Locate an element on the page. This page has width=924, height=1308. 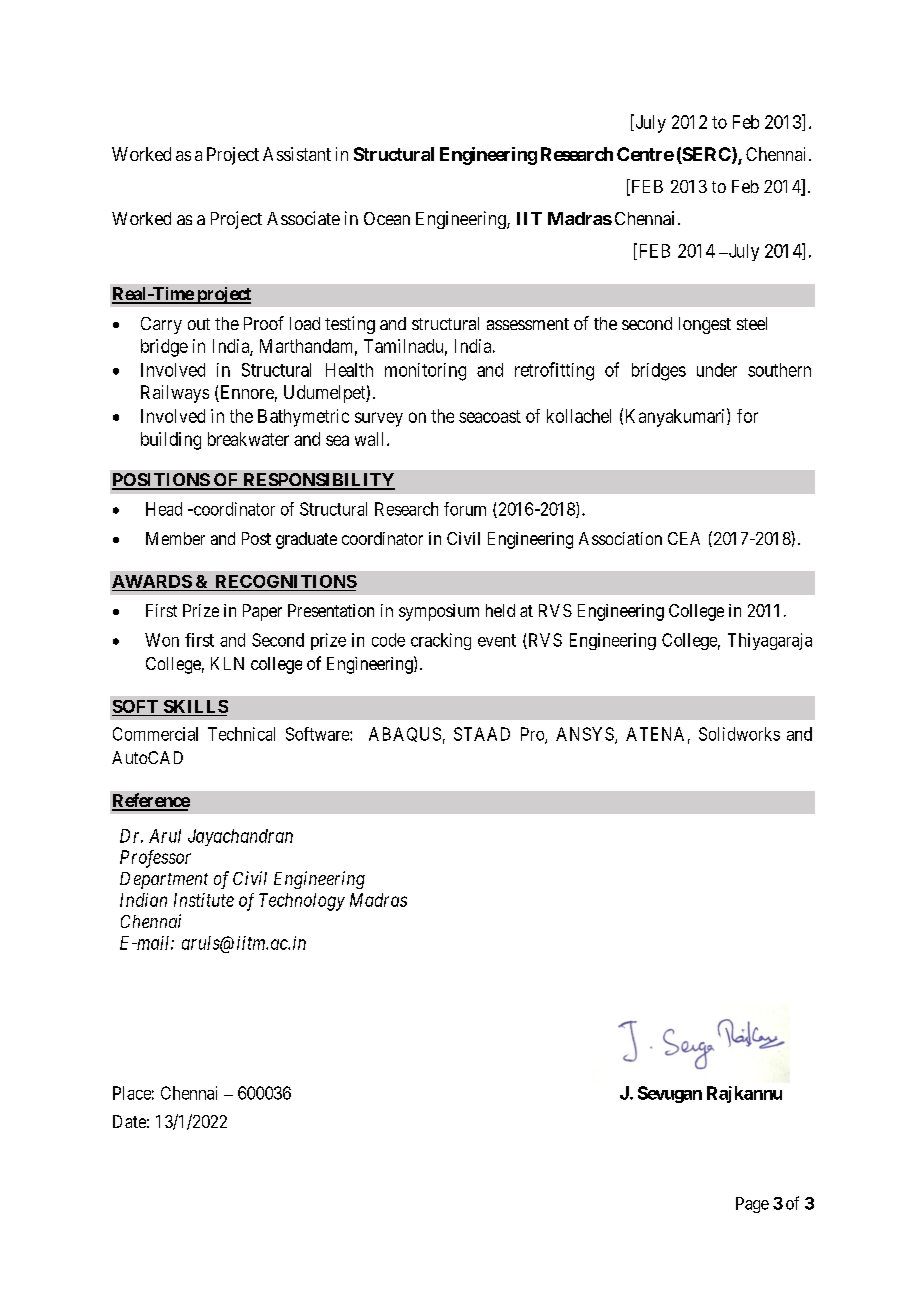
ANSYS is located at coordinates (586, 735).
